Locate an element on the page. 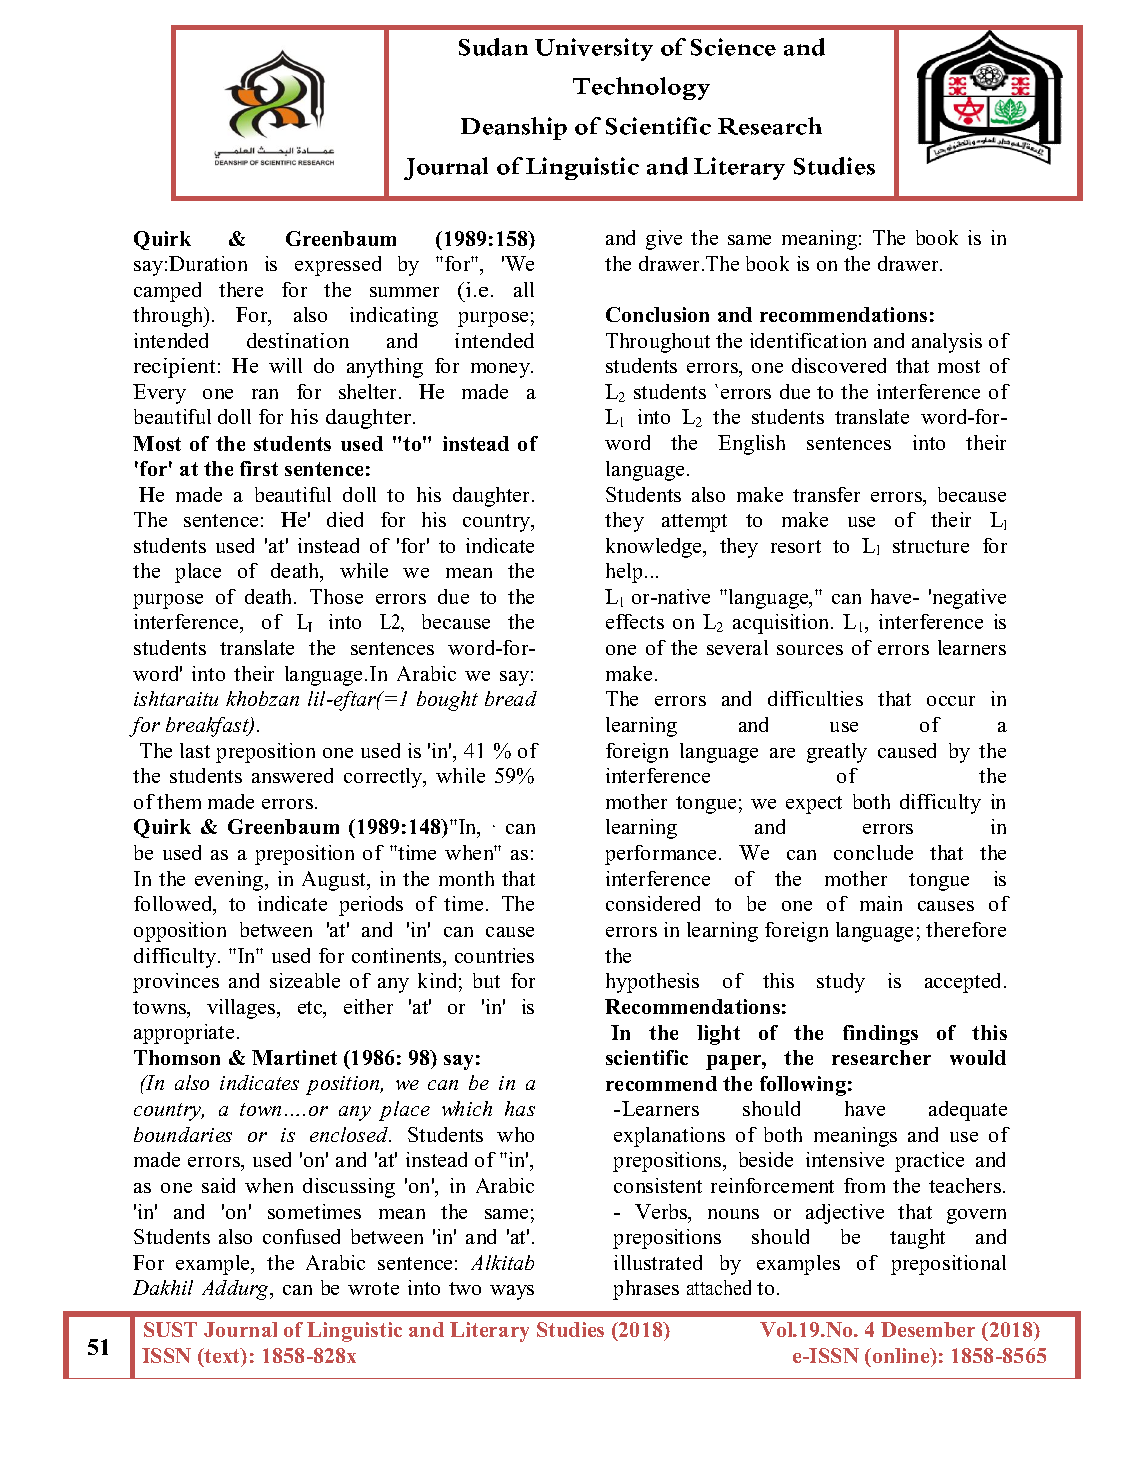  University is located at coordinates (594, 49).
